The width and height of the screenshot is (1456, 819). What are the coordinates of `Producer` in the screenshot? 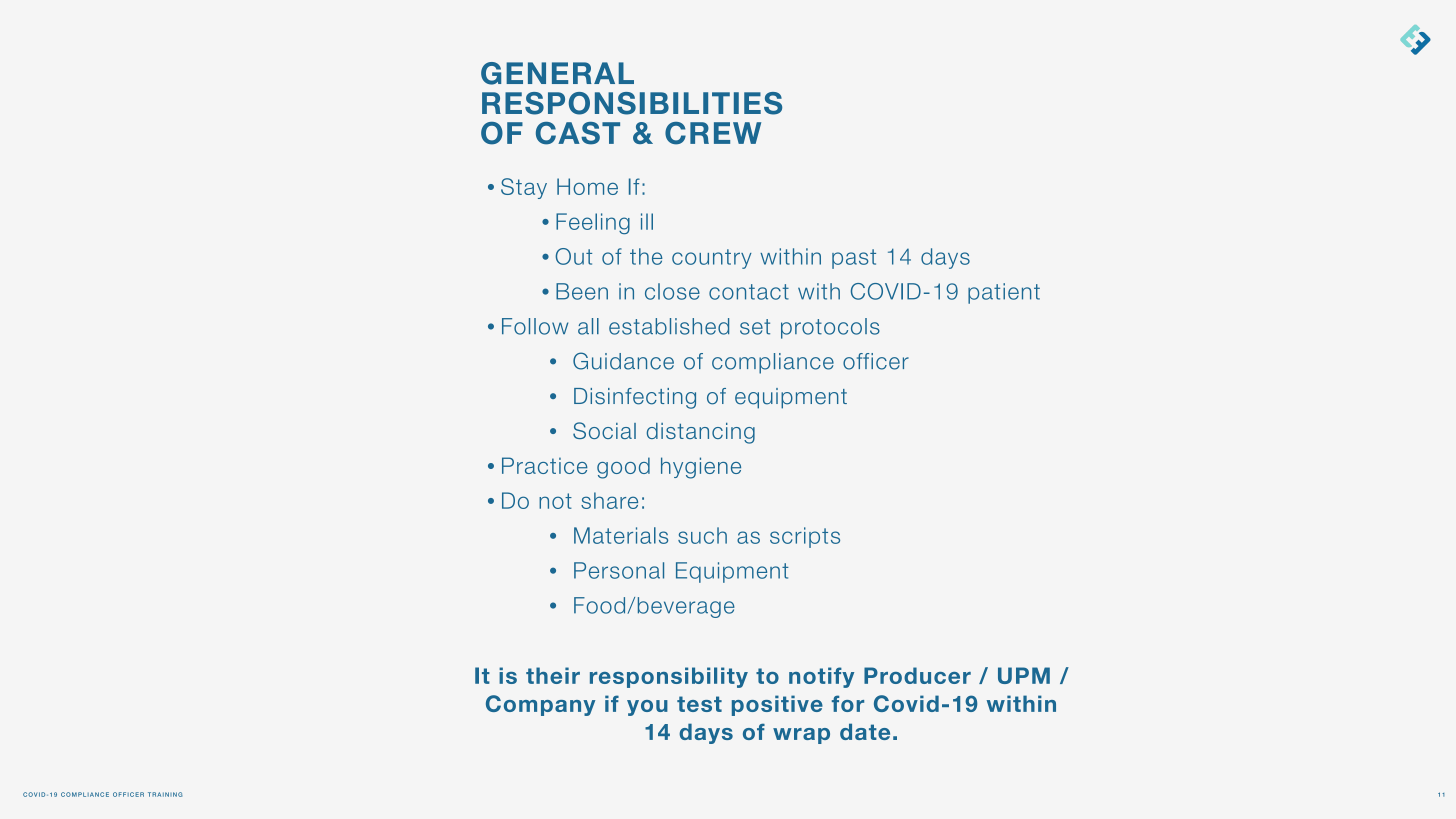 It's located at (917, 675).
